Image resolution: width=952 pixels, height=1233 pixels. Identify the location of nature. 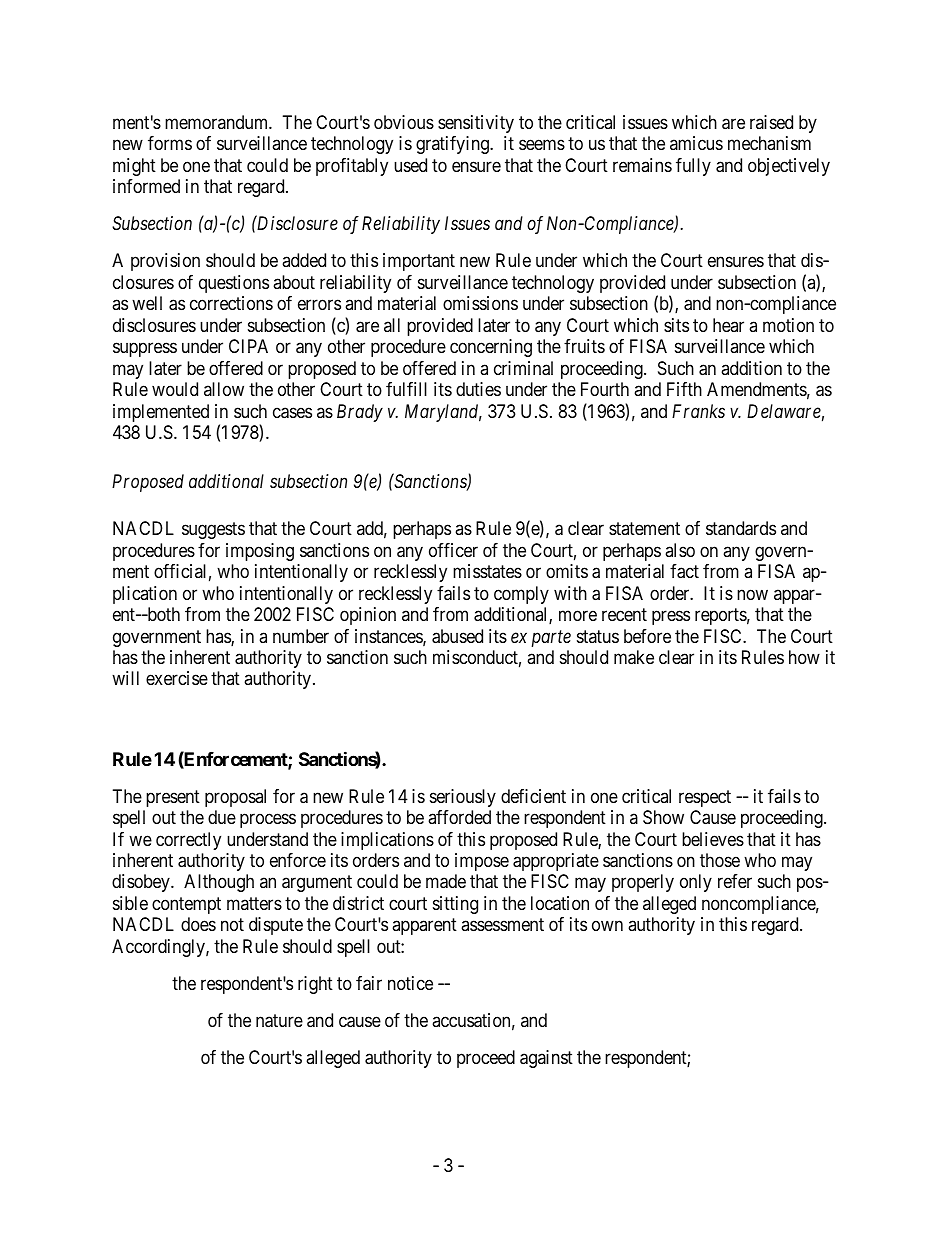
(279, 1021).
